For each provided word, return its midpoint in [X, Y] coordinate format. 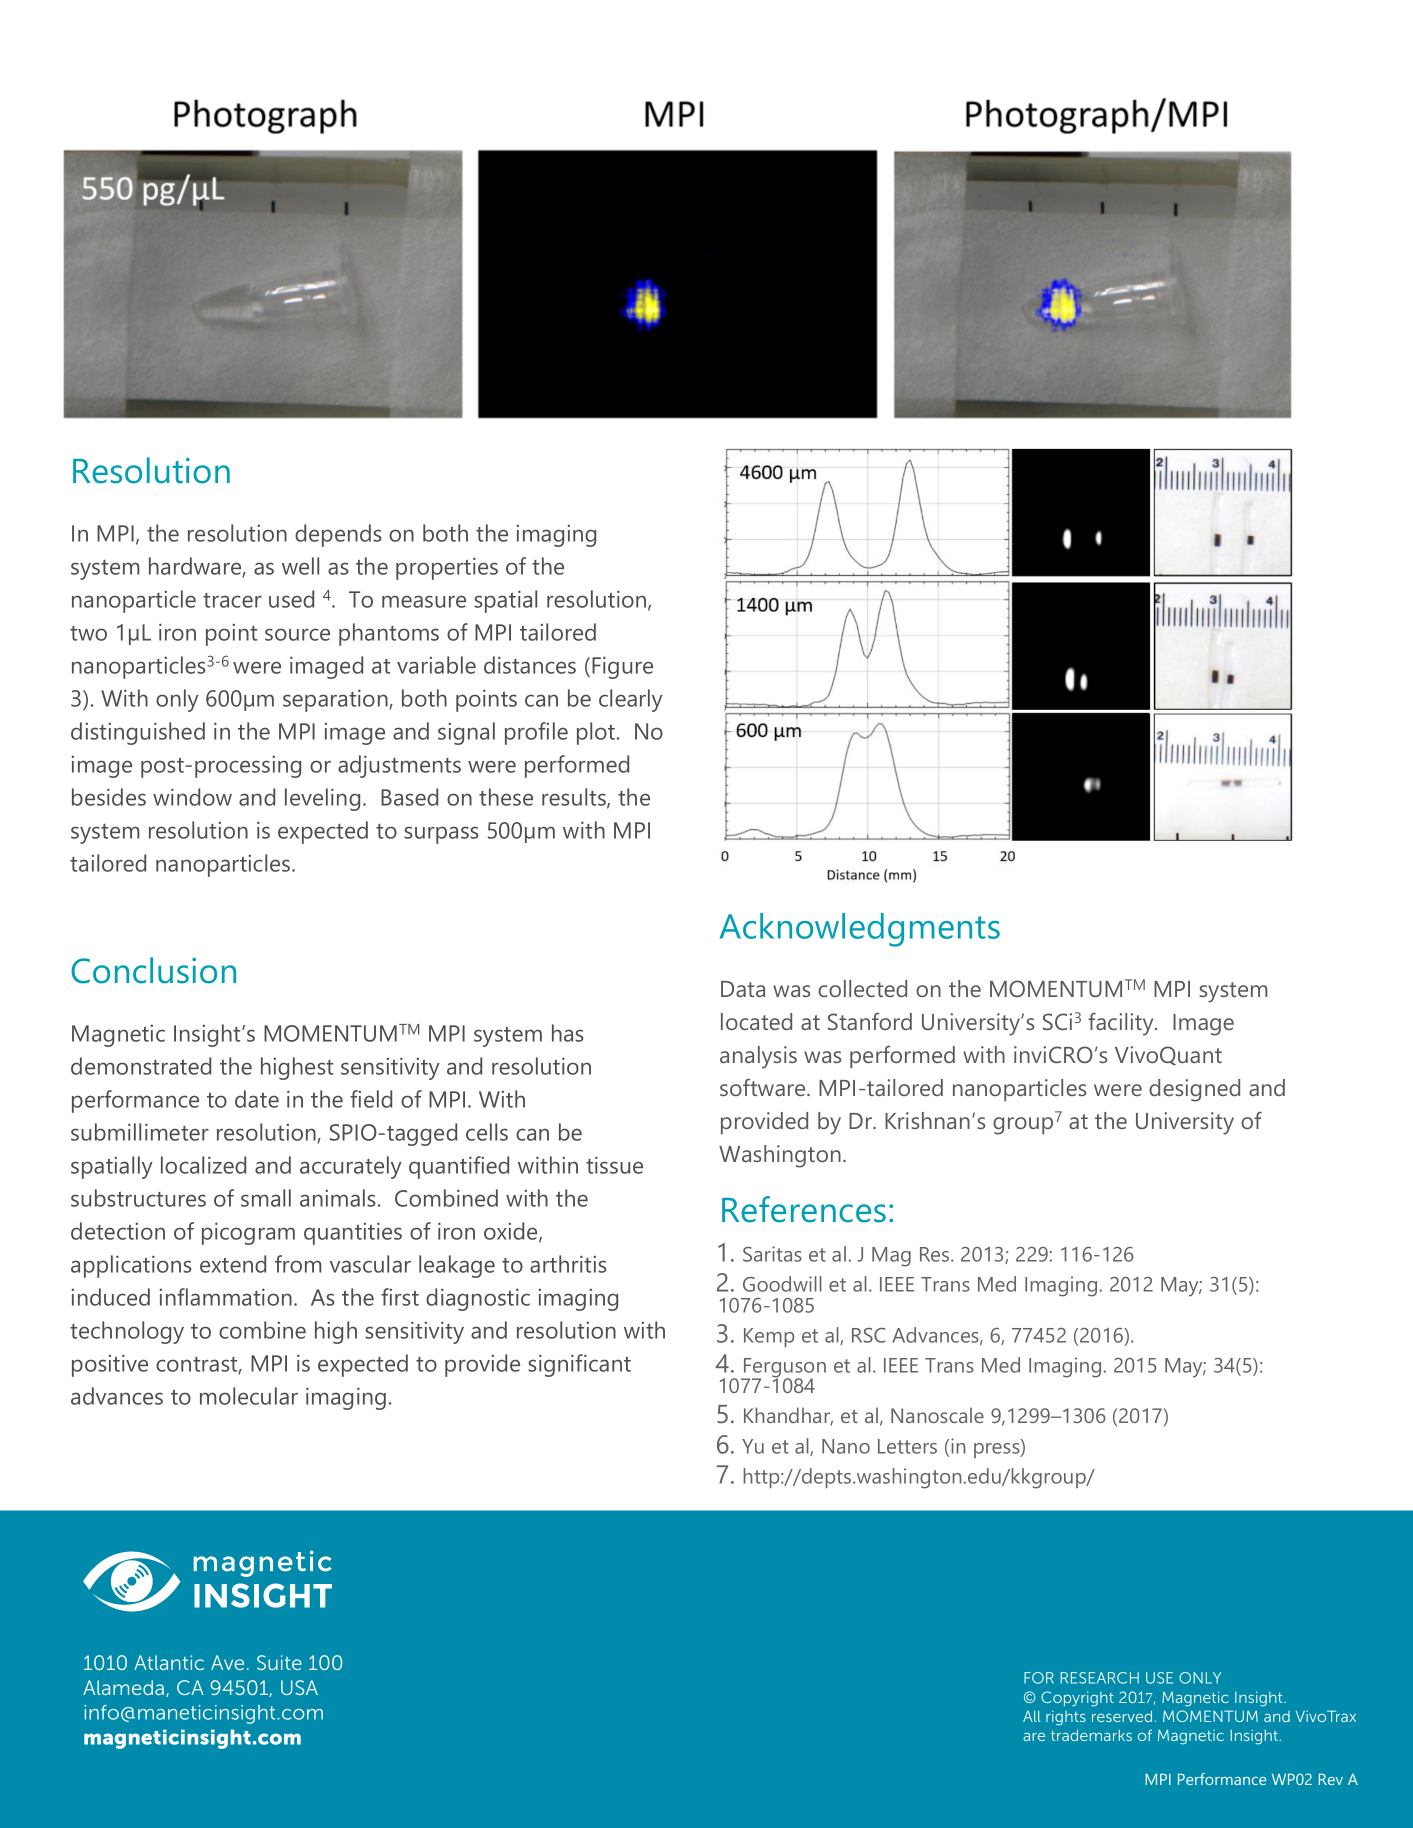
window [192, 797]
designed [1194, 1090]
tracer [232, 600]
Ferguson [784, 1369]
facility [1122, 1024]
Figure [622, 667]
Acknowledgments [860, 930]
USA [299, 1687]
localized [203, 1165]
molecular [249, 1396]
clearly [631, 700]
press [998, 1449]
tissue [614, 1165]
